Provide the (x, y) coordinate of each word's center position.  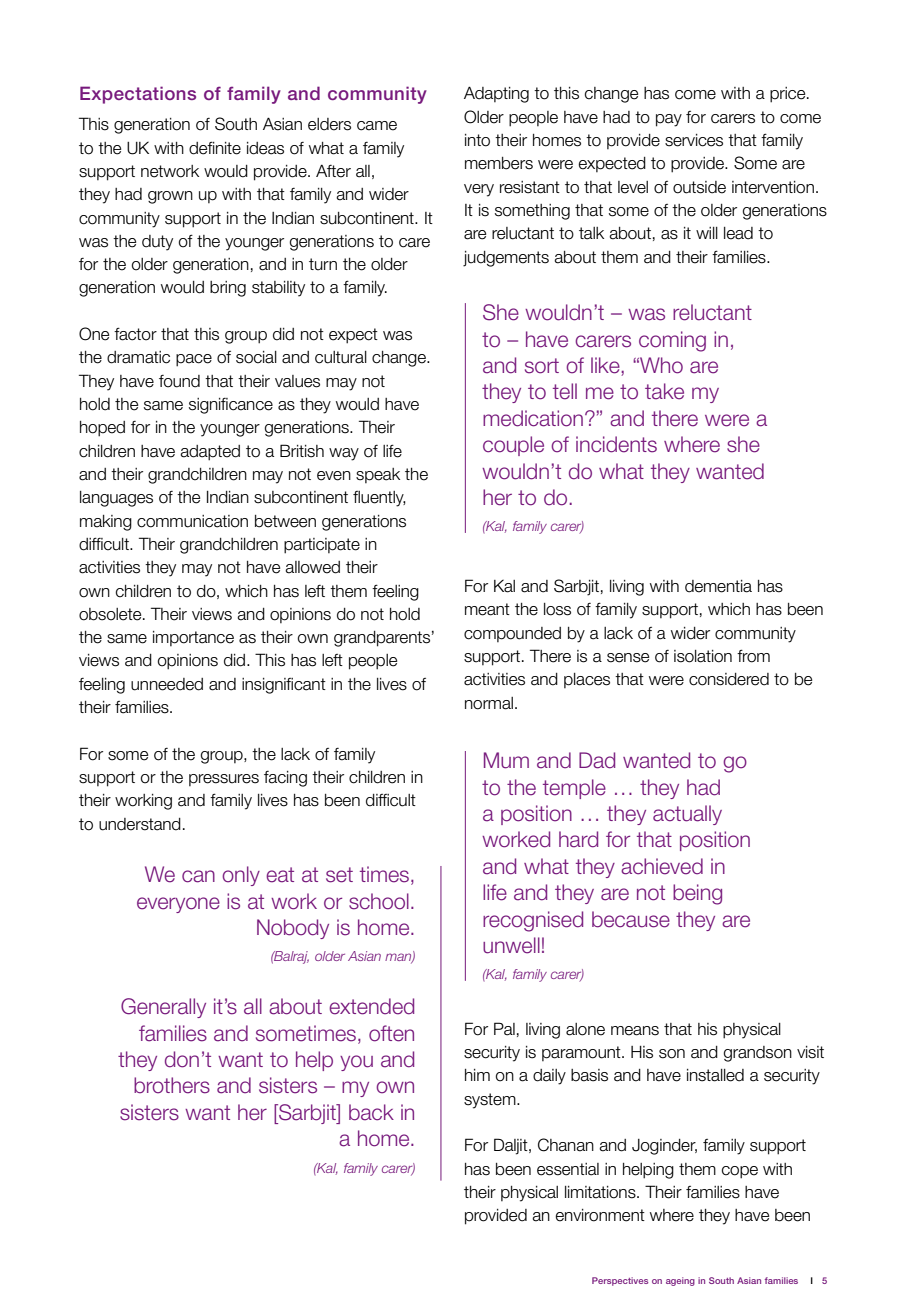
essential (568, 1169)
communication (192, 521)
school (379, 901)
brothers (172, 1085)
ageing (680, 1281)
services (694, 140)
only (241, 876)
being (697, 894)
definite (215, 148)
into (477, 140)
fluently (379, 499)
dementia (718, 586)
